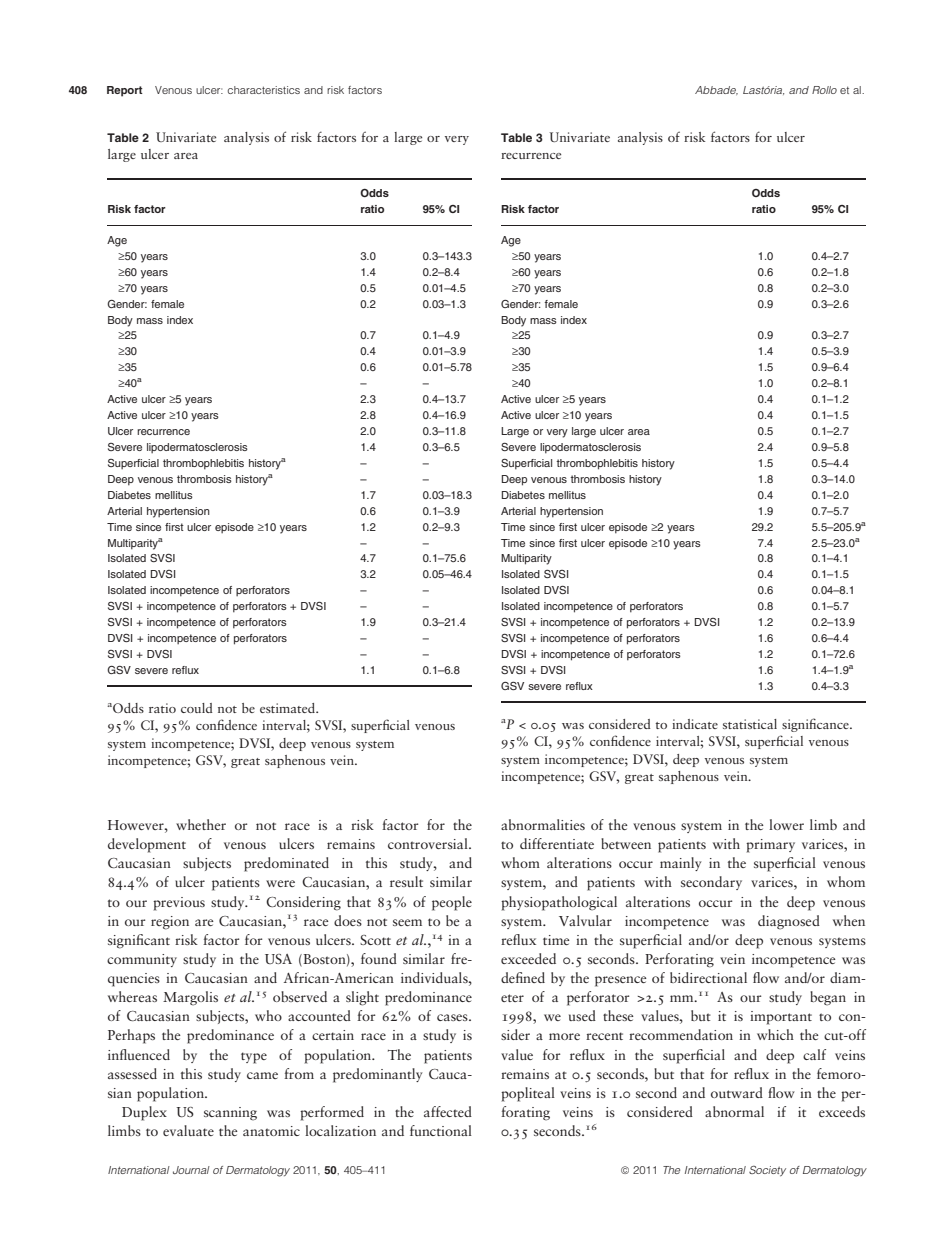 The image size is (952, 1251). I want to click on Society, so click(767, 1171).
